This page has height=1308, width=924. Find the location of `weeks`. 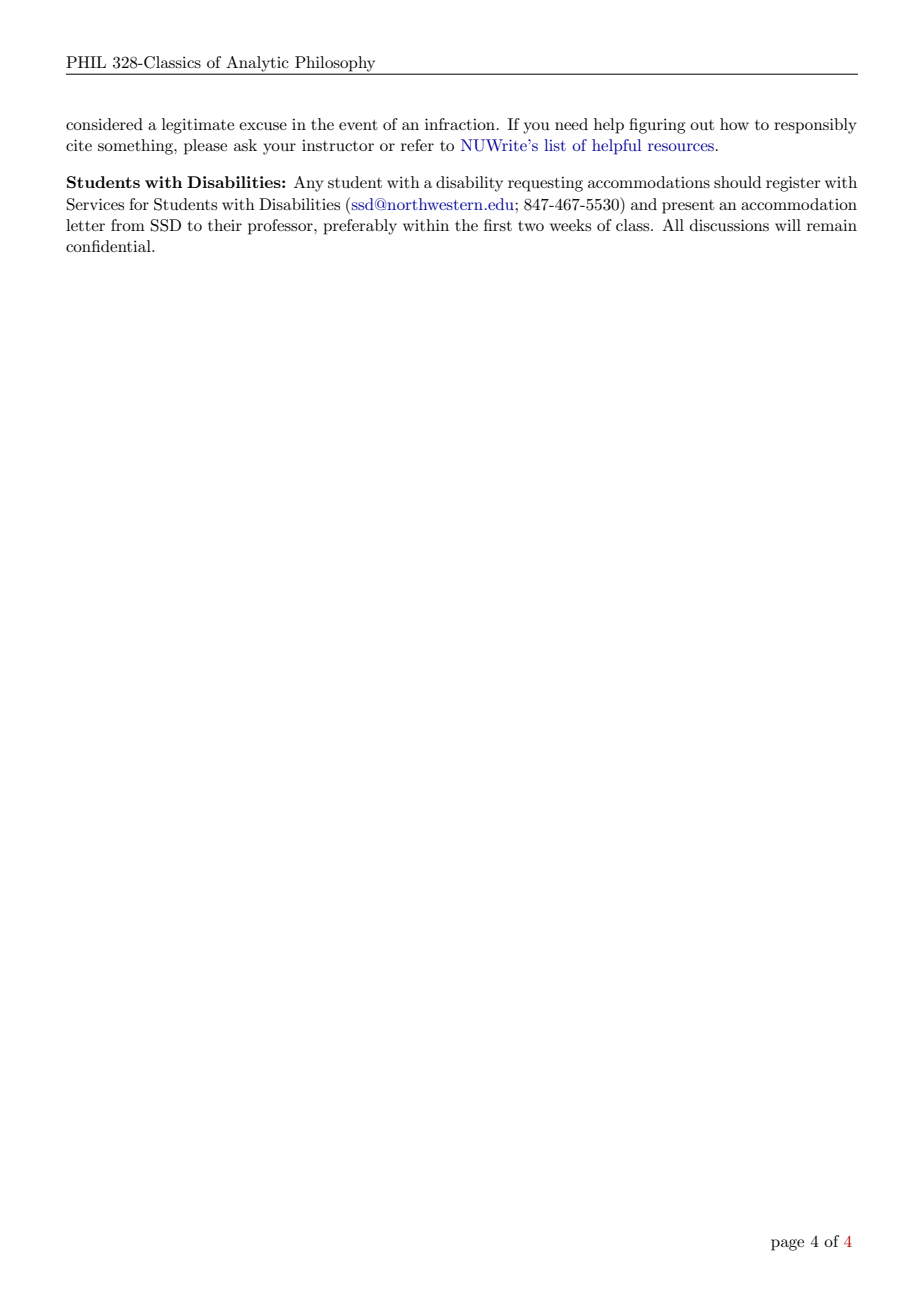

weeks is located at coordinates (570, 225).
